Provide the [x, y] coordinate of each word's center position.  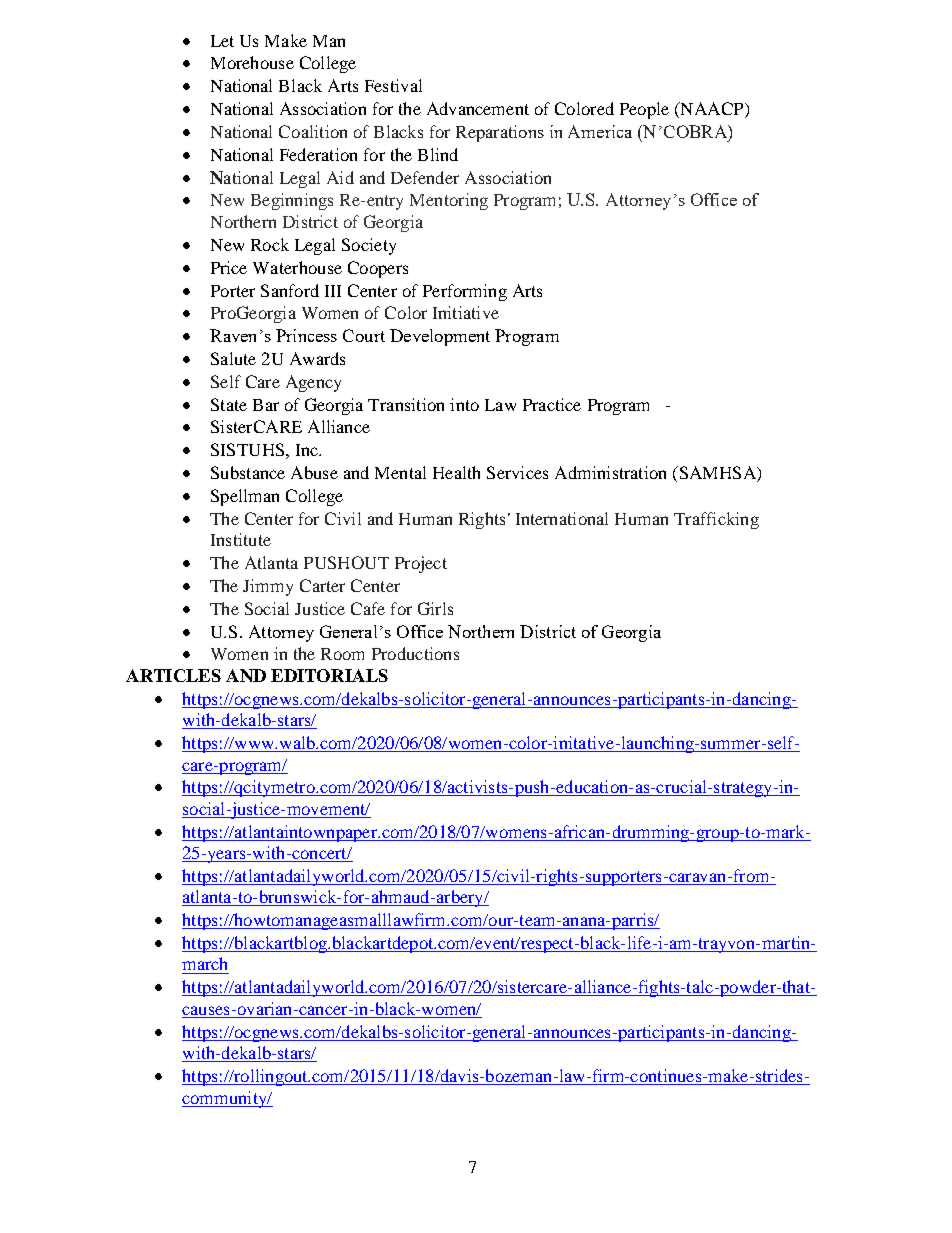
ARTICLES [173, 675]
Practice [552, 404]
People [644, 110]
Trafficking [716, 520]
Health [456, 472]
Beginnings [292, 201]
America [600, 131]
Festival [393, 85]
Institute [241, 539]
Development [440, 337]
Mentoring [449, 201]
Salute [233, 358]
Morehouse [252, 62]
